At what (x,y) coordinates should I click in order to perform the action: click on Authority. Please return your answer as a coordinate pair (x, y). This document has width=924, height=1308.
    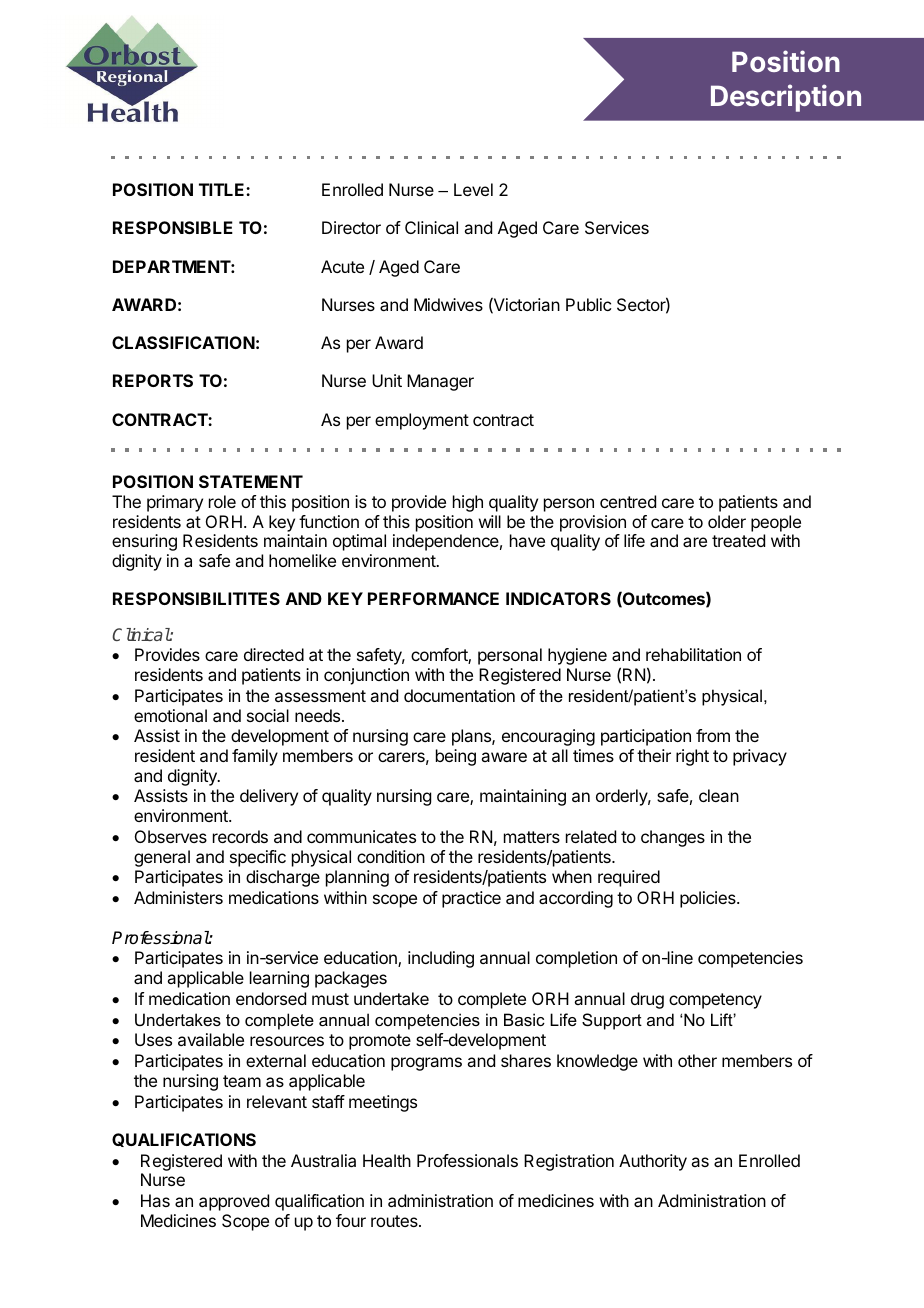
    Looking at the image, I should click on (653, 1162).
